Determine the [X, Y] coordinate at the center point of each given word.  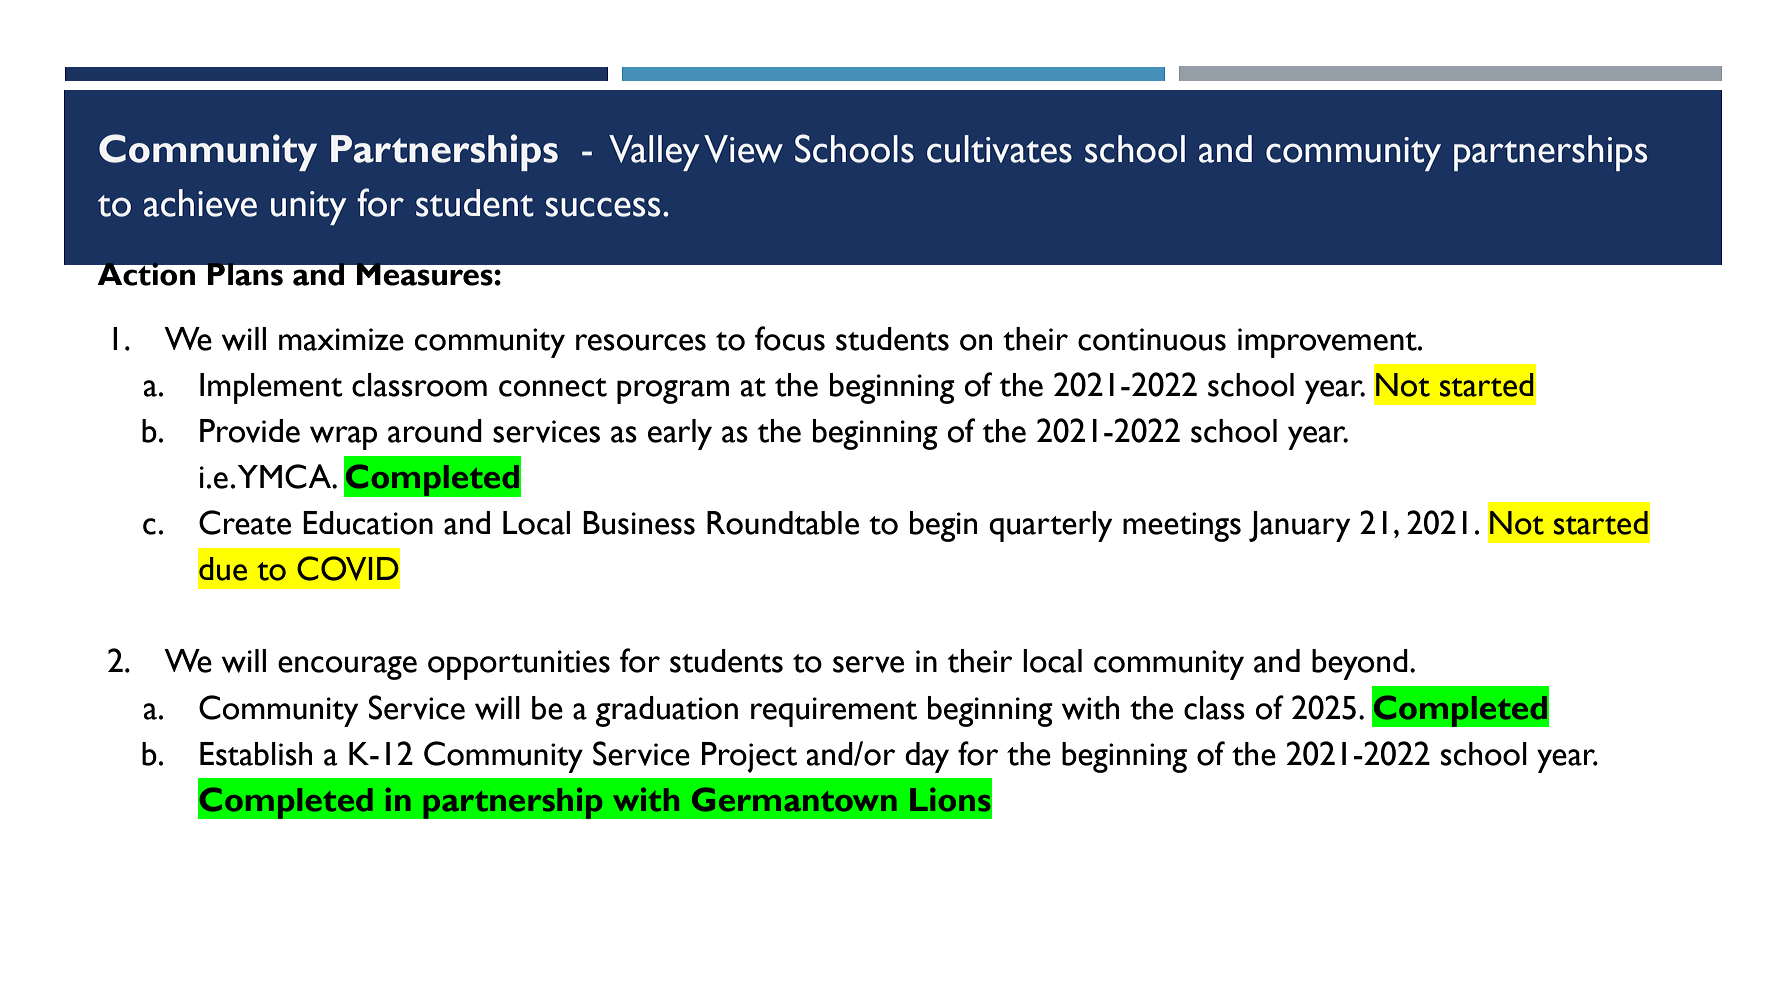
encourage [347, 668]
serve [868, 664]
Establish [256, 754]
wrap [343, 438]
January [1299, 526]
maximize [341, 339]
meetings [1182, 527]
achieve [200, 203]
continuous [1152, 339]
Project [749, 757]
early [680, 434]
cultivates [999, 149]
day [927, 757]
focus [790, 338]
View [743, 149]
